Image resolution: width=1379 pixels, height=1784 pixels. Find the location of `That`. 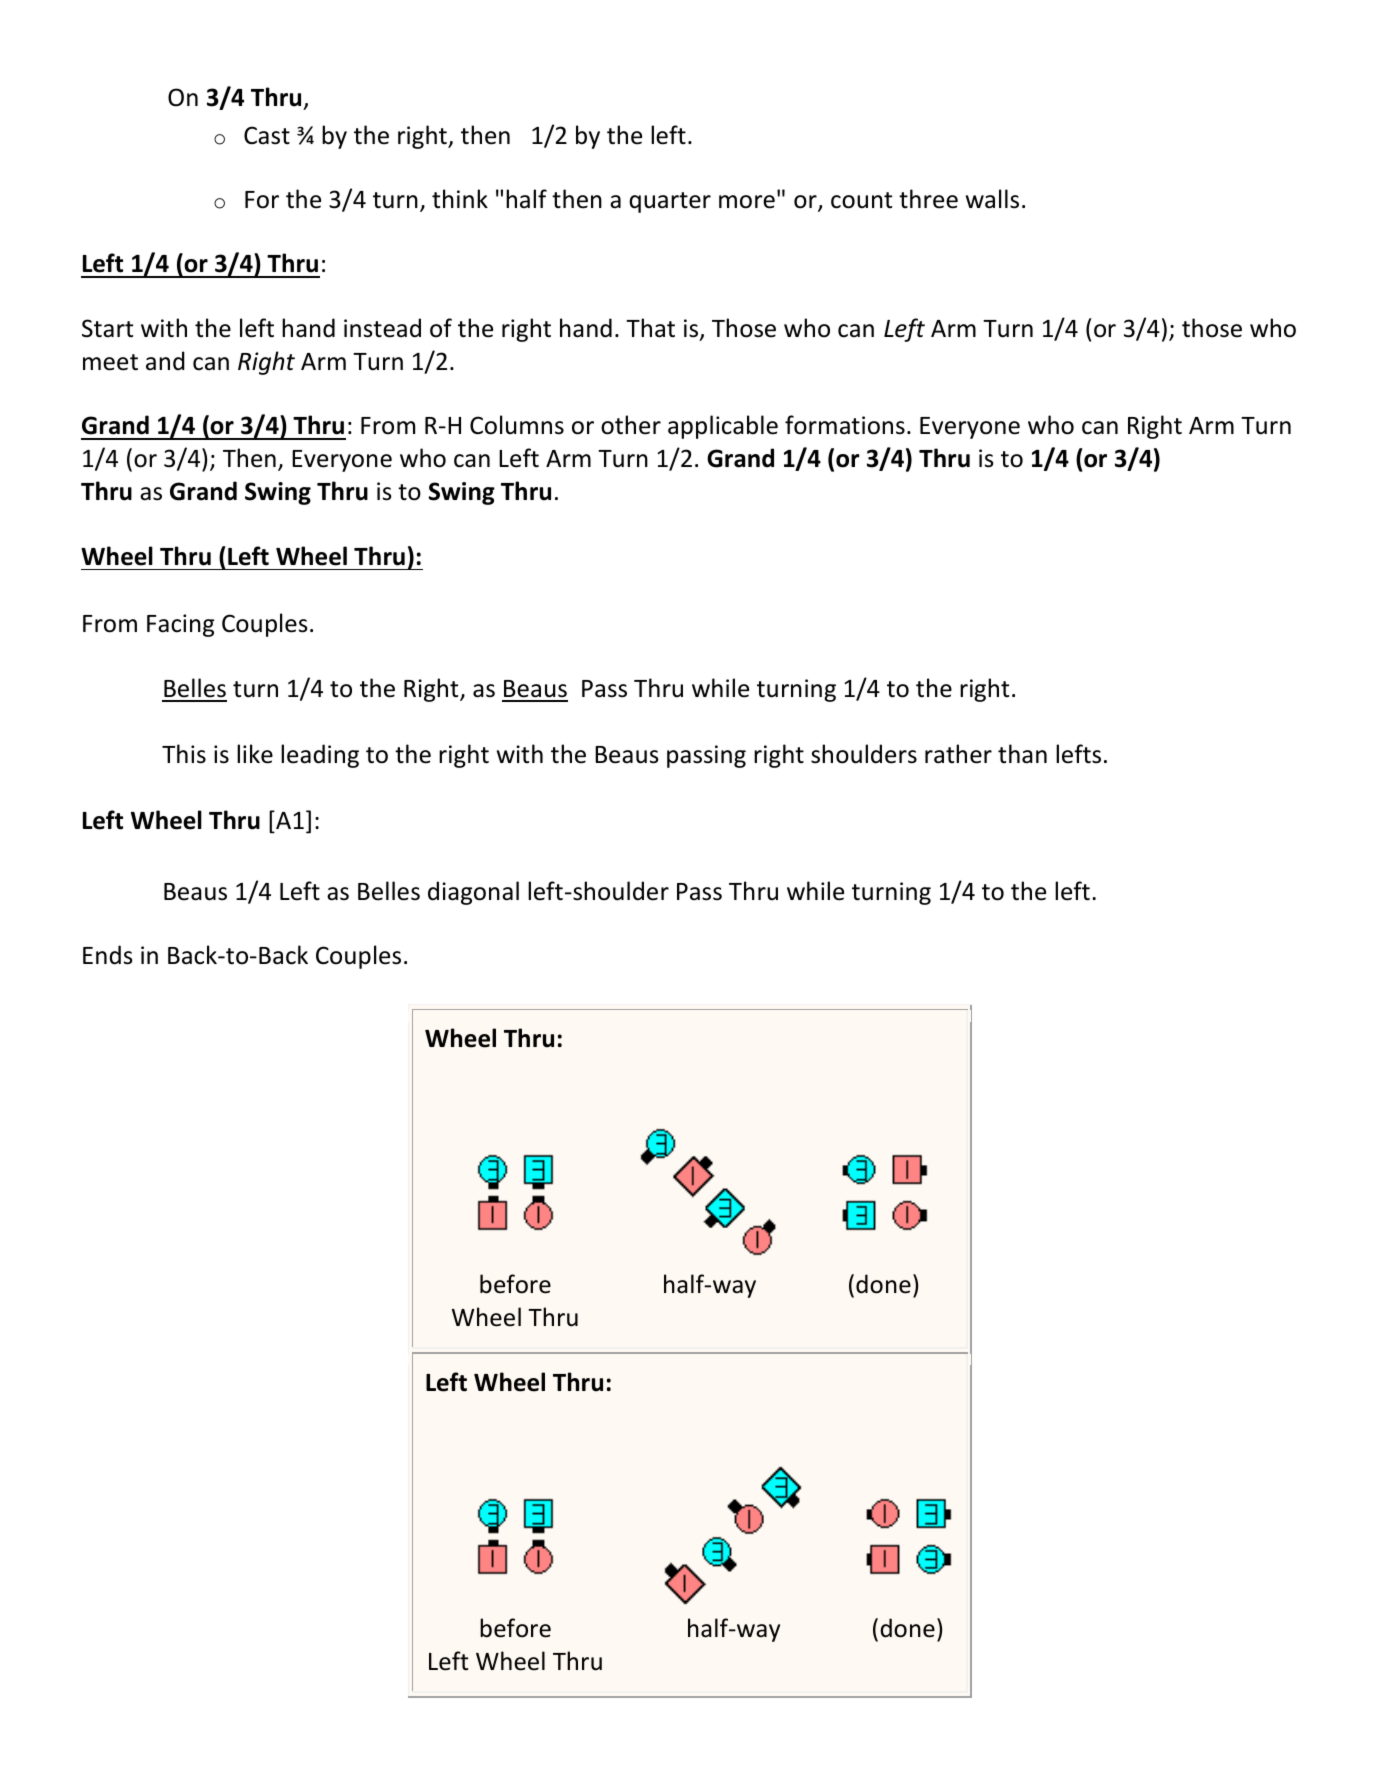

That is located at coordinates (650, 328).
